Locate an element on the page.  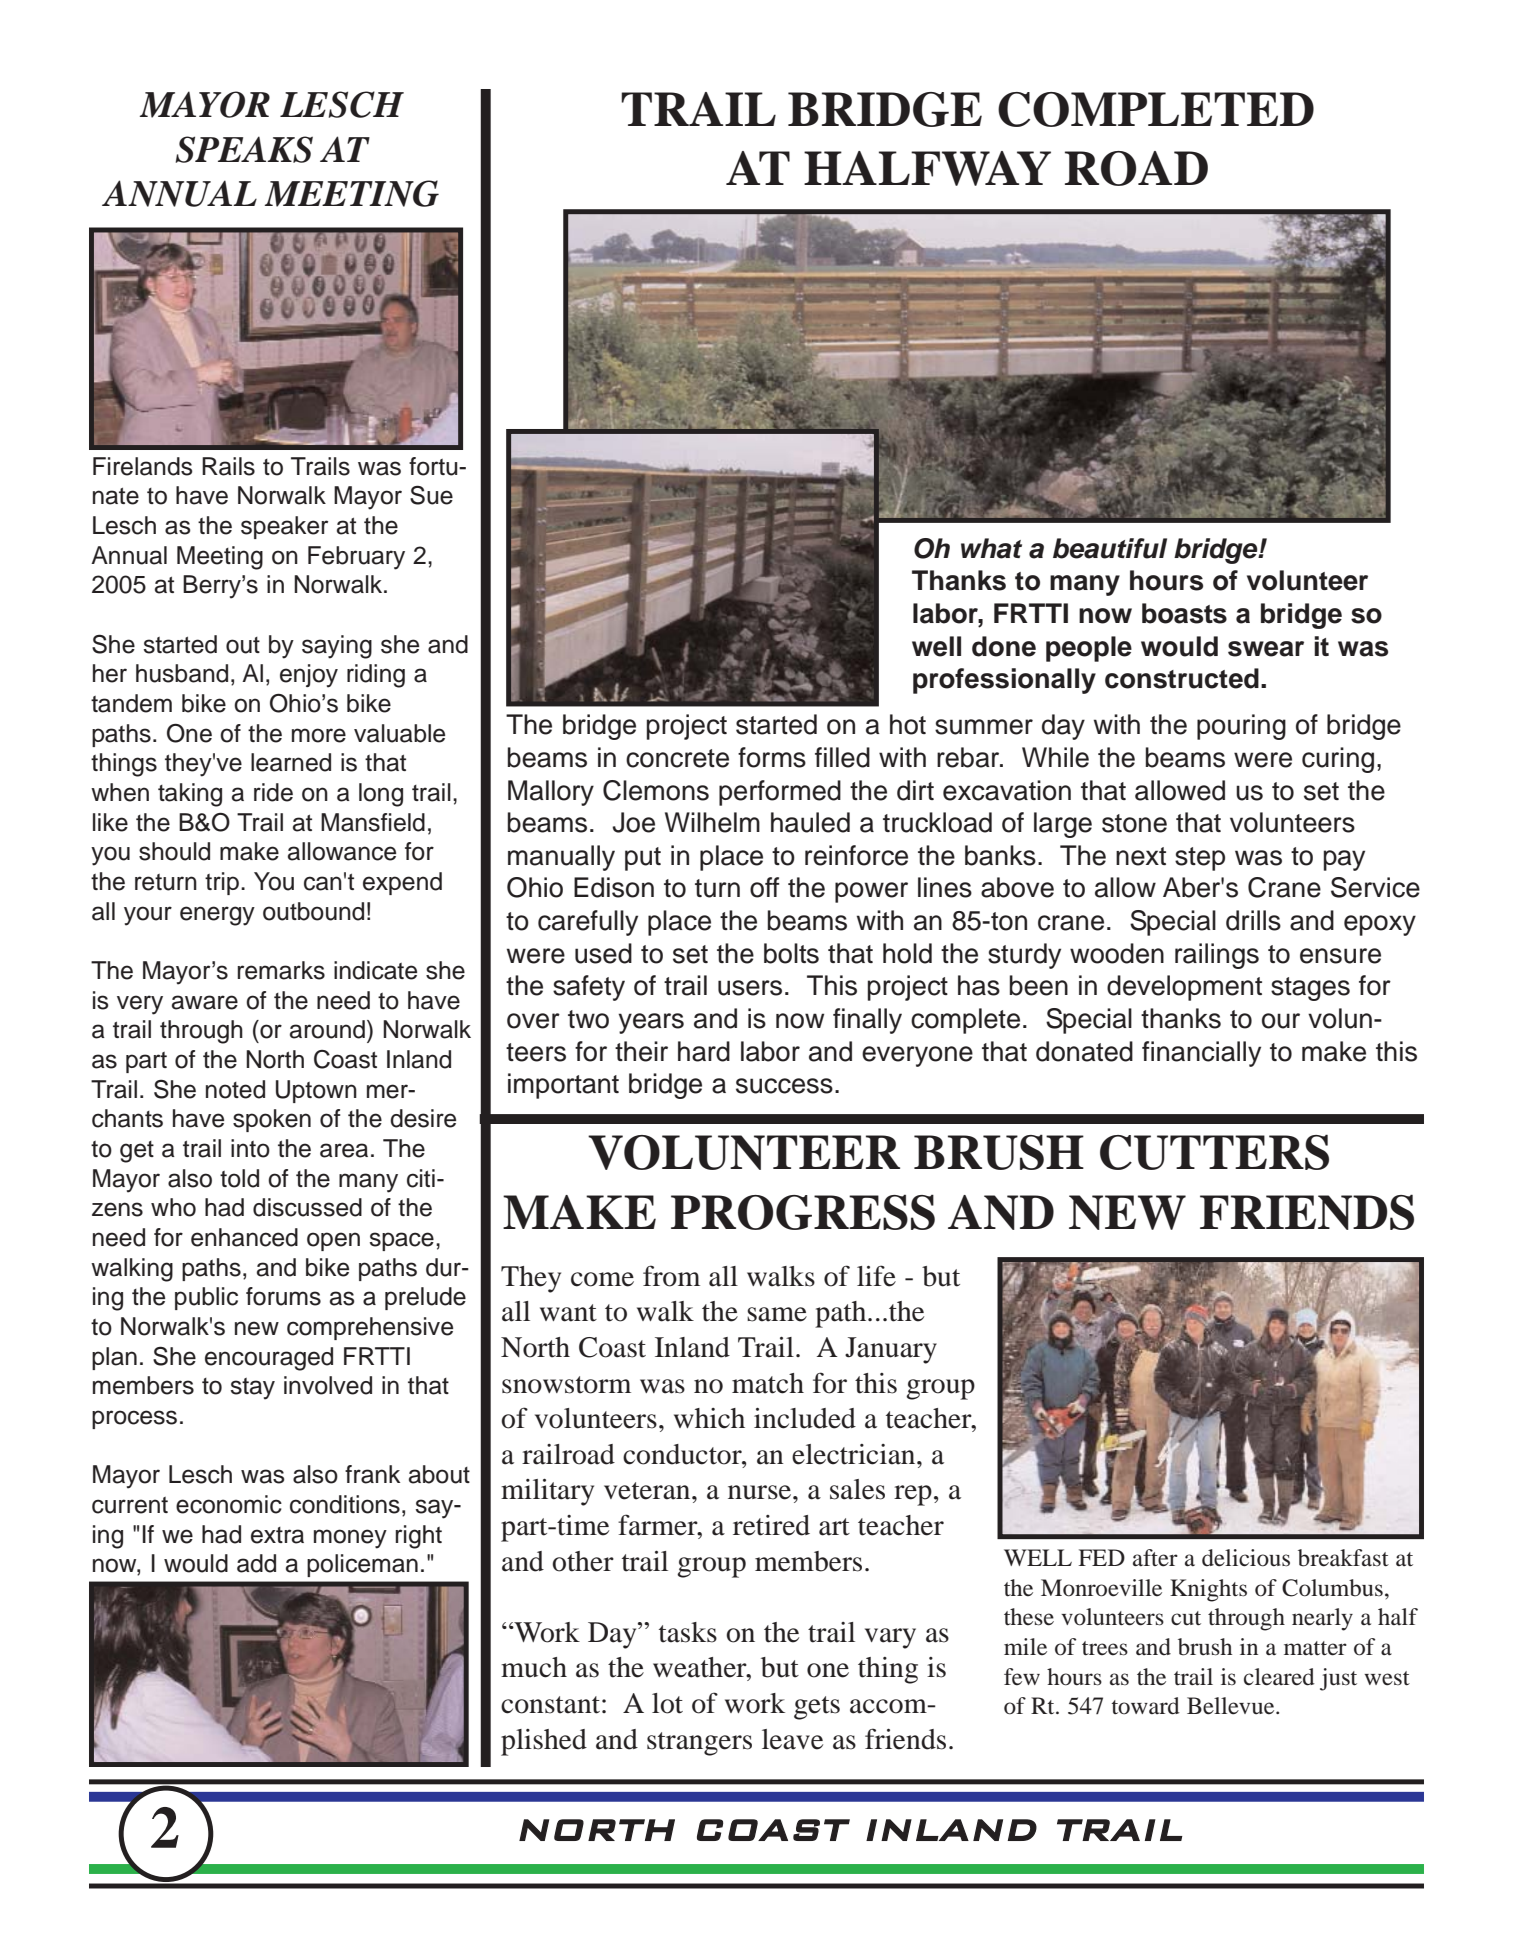
told is located at coordinates (239, 1178).
